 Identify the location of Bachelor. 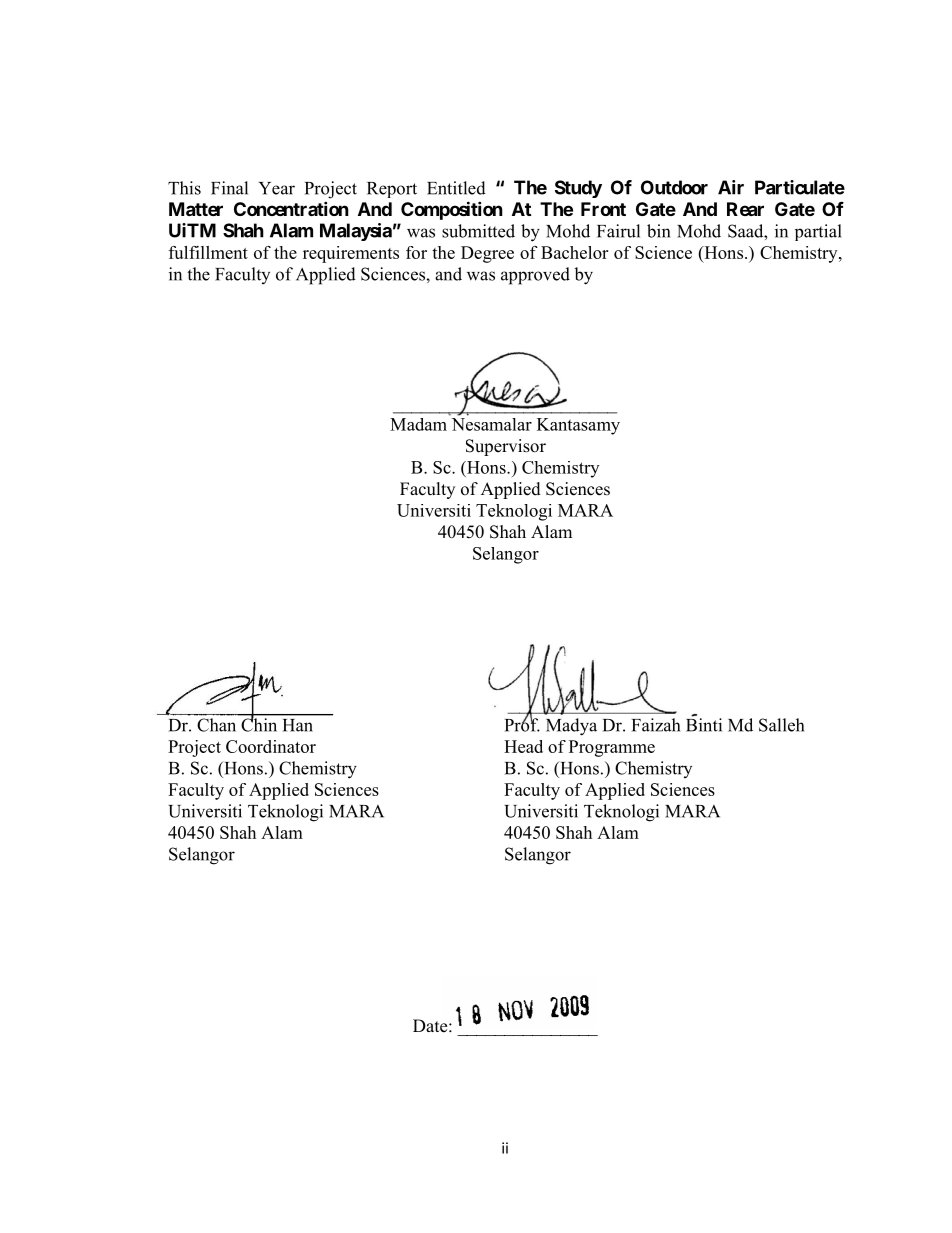
(574, 252).
